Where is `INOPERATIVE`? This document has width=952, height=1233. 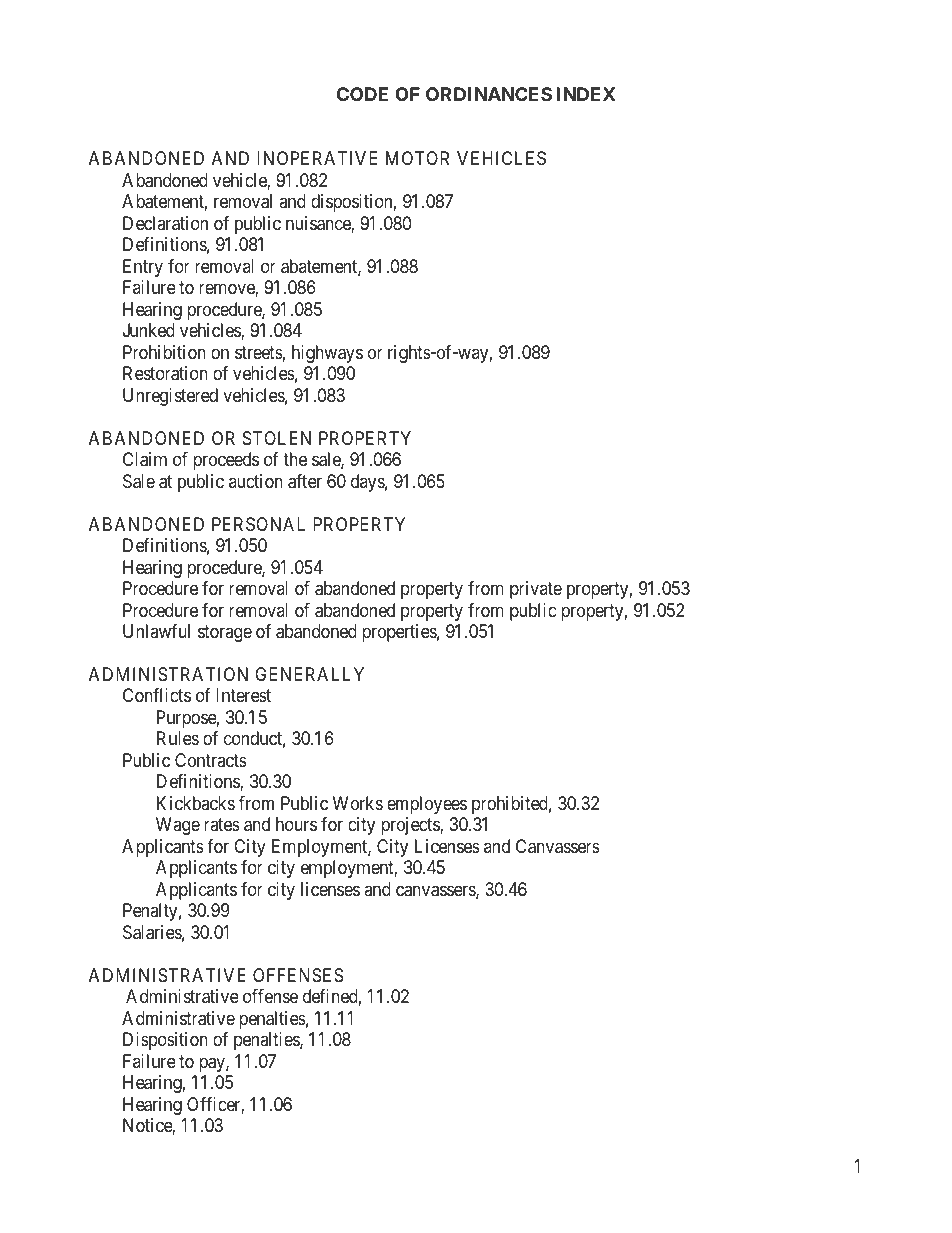
INOPERATIVE is located at coordinates (317, 158).
